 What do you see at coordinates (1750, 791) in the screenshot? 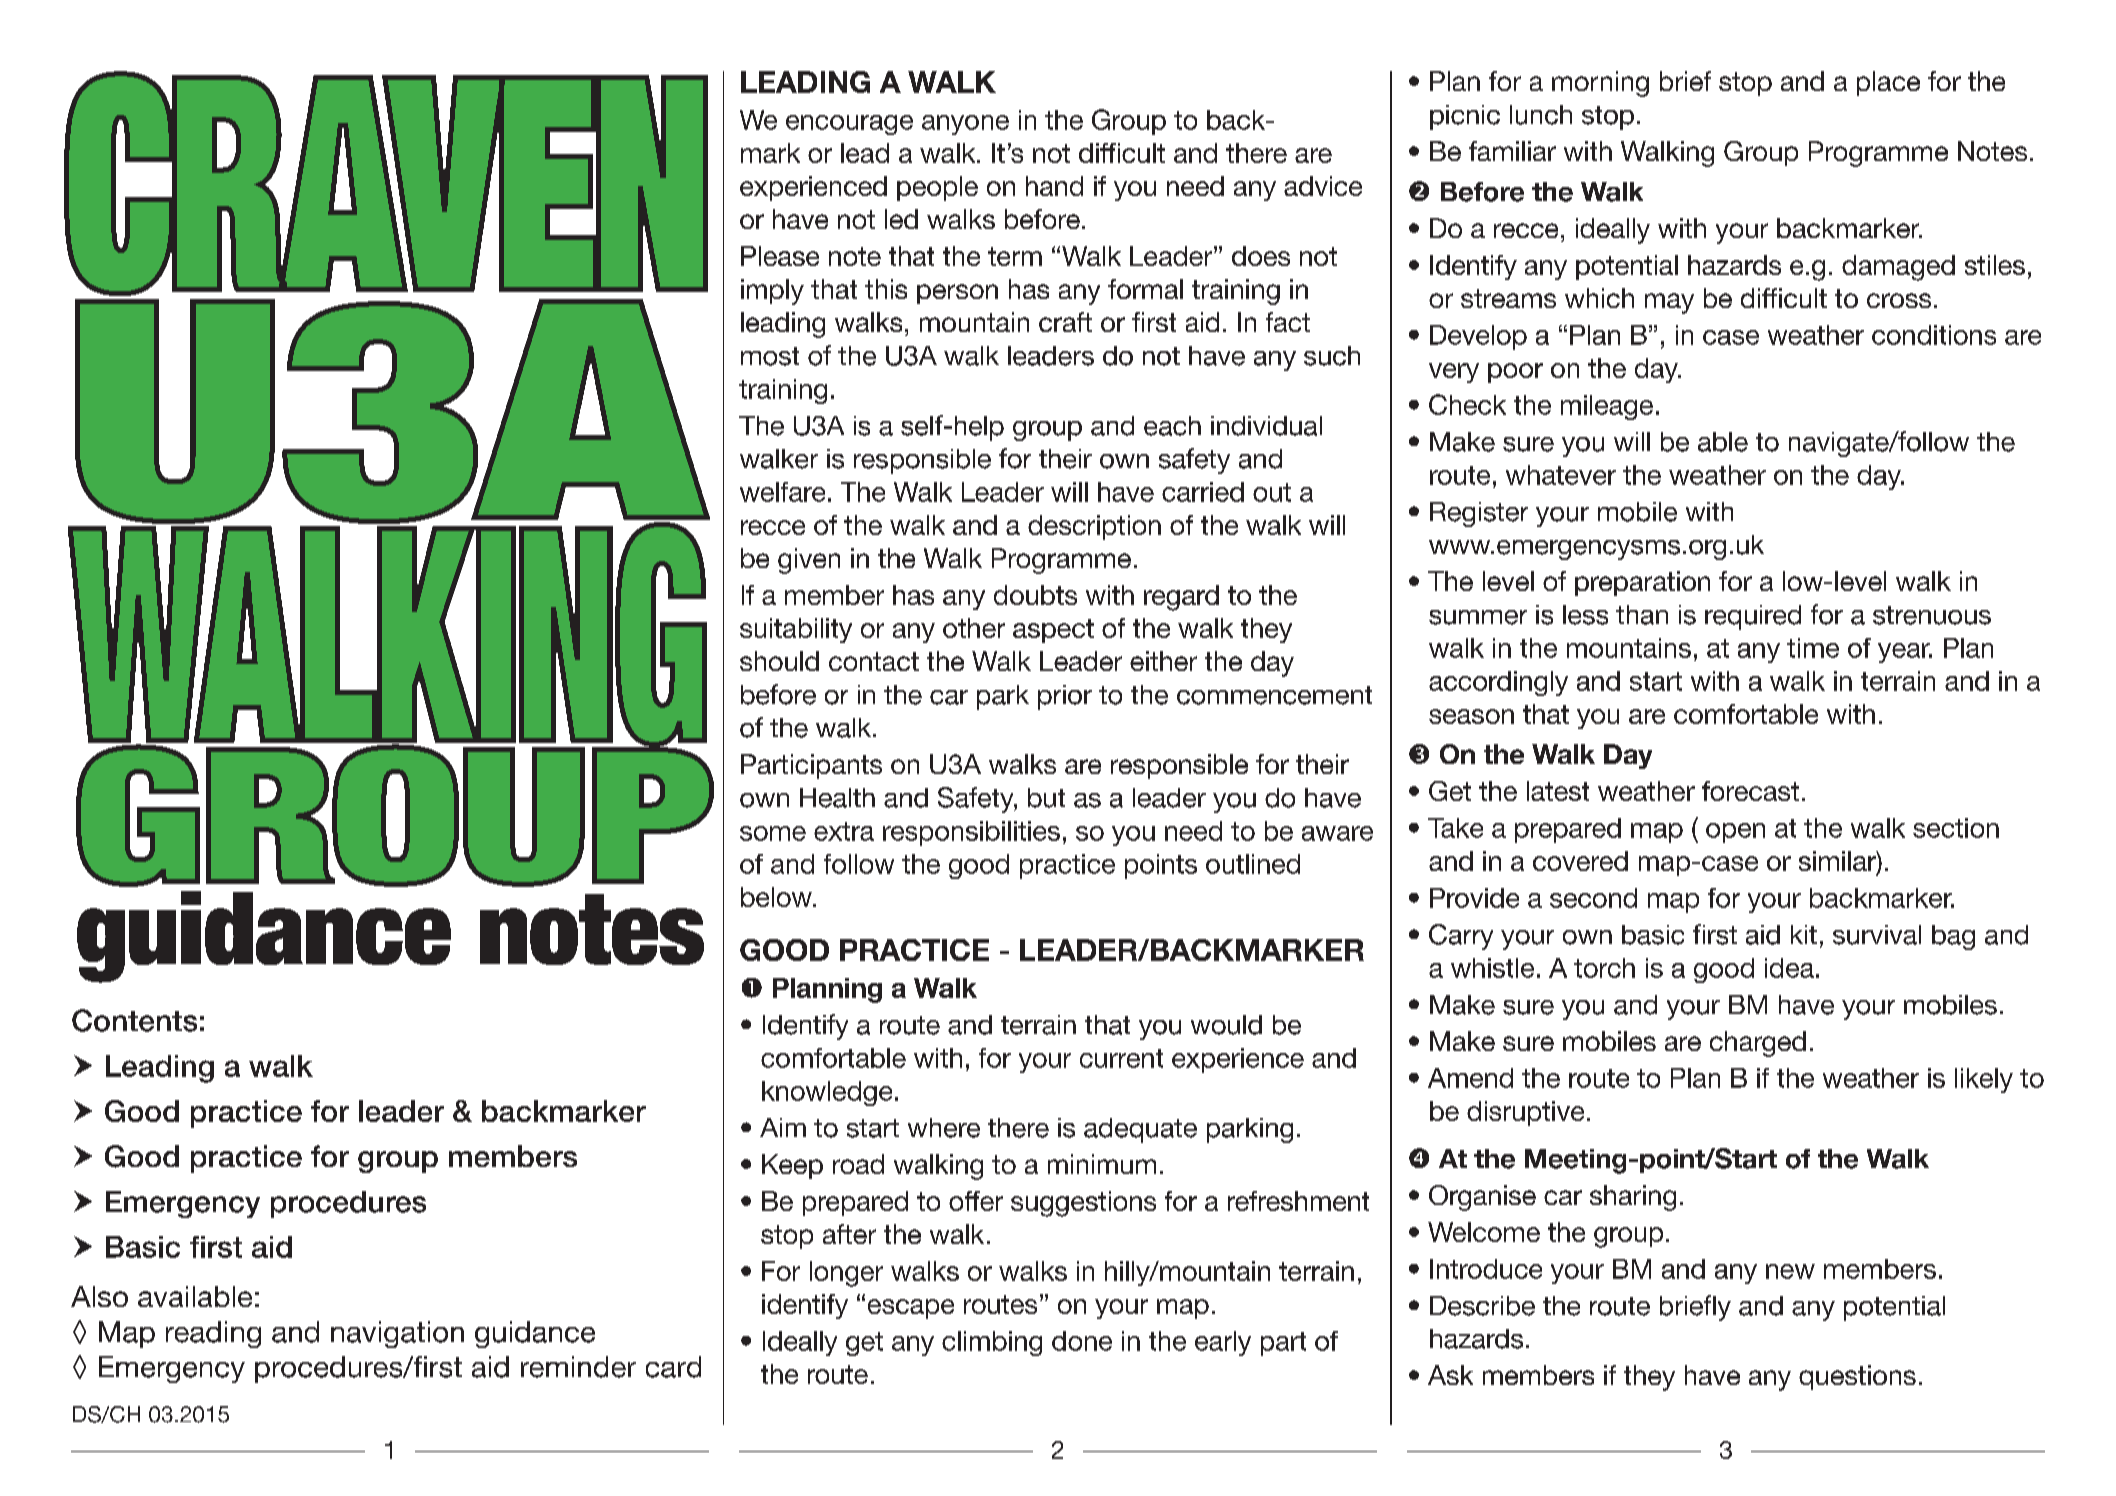
I see `forecast` at bounding box center [1750, 791].
